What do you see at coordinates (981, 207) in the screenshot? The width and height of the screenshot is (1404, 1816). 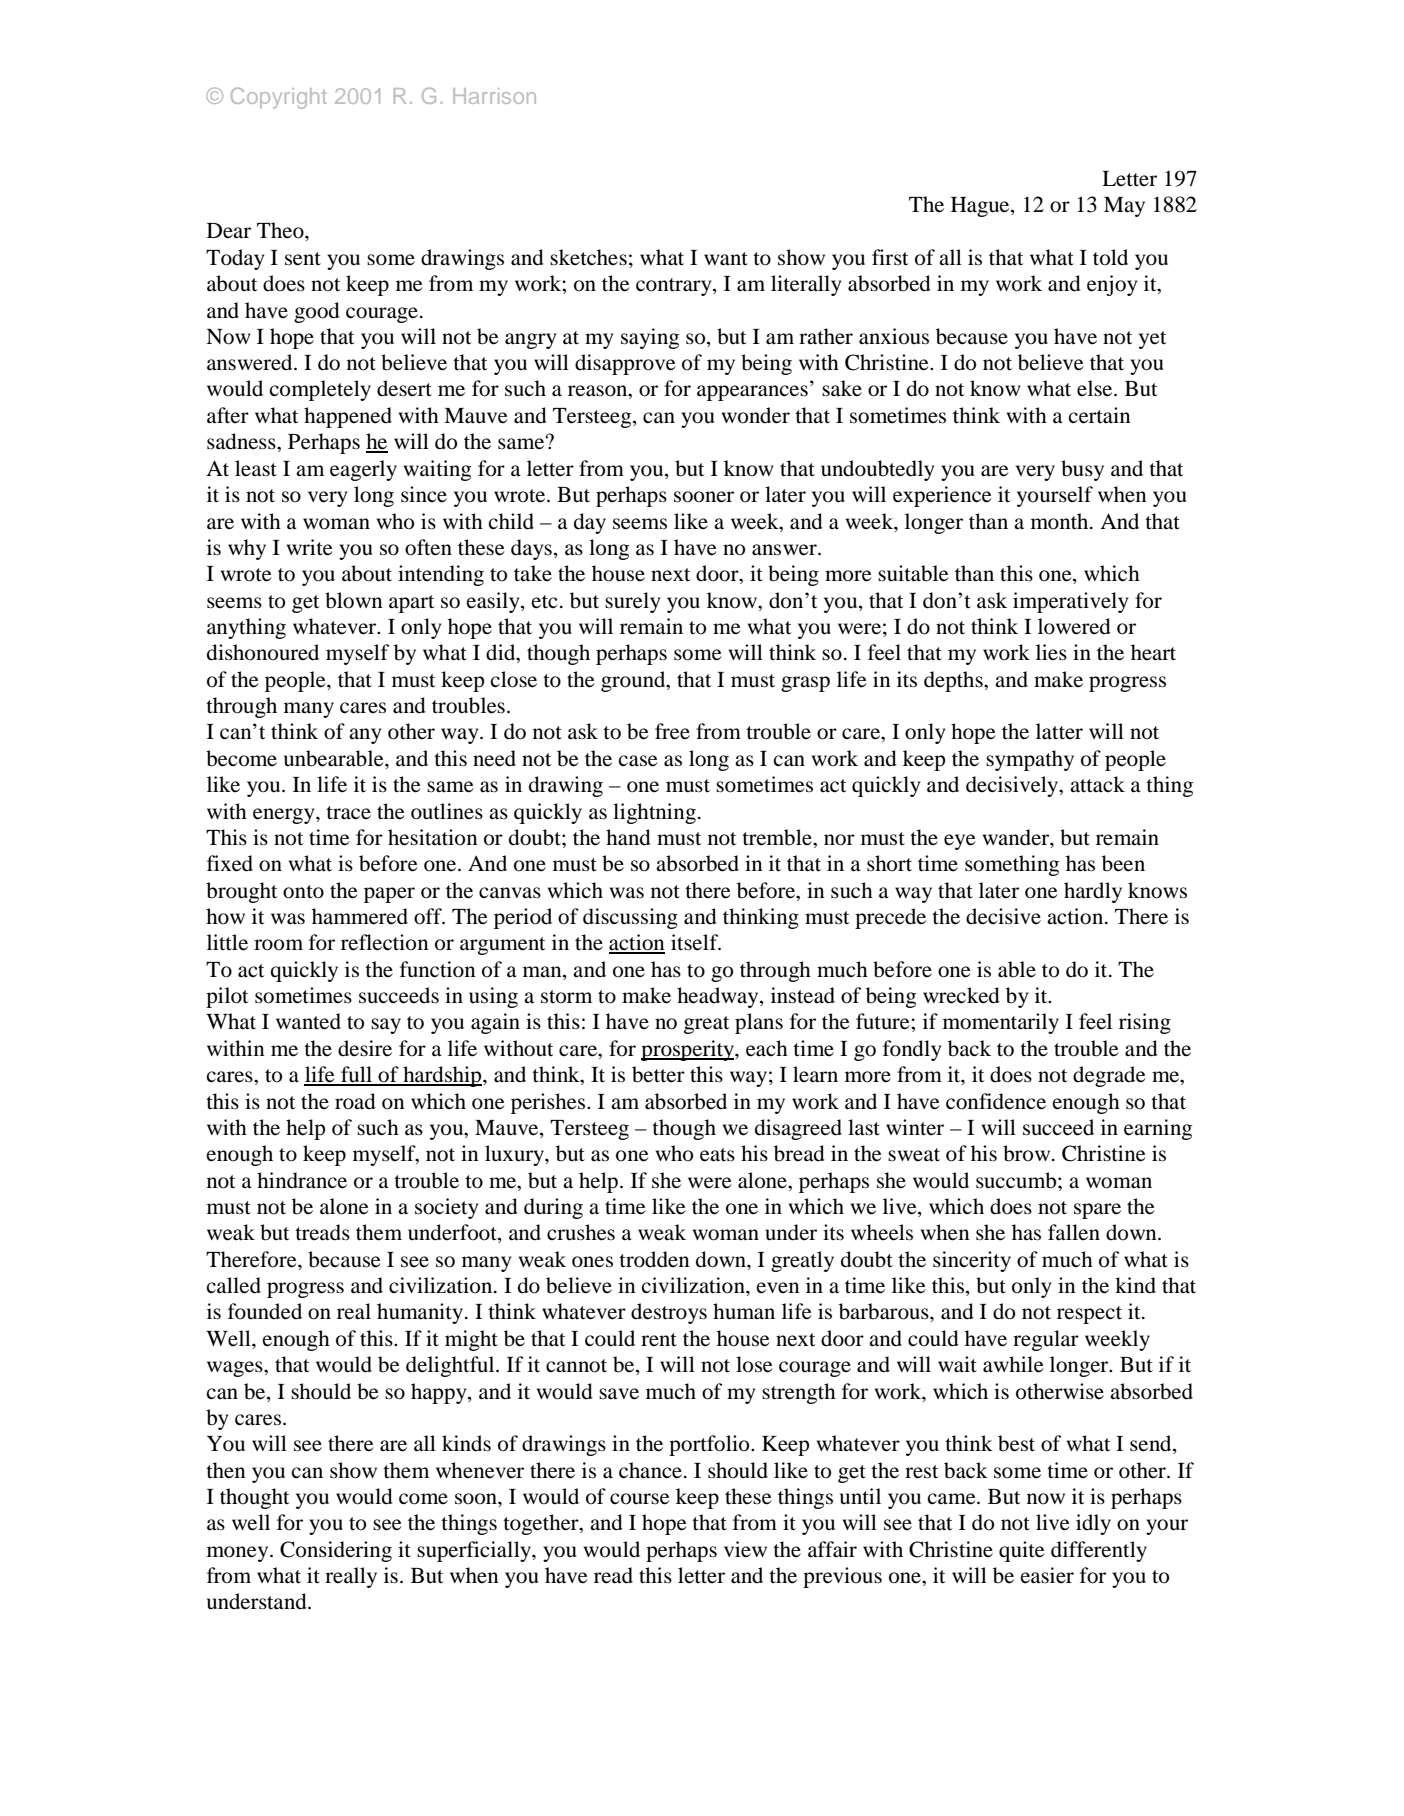 I see `Hague` at bounding box center [981, 207].
